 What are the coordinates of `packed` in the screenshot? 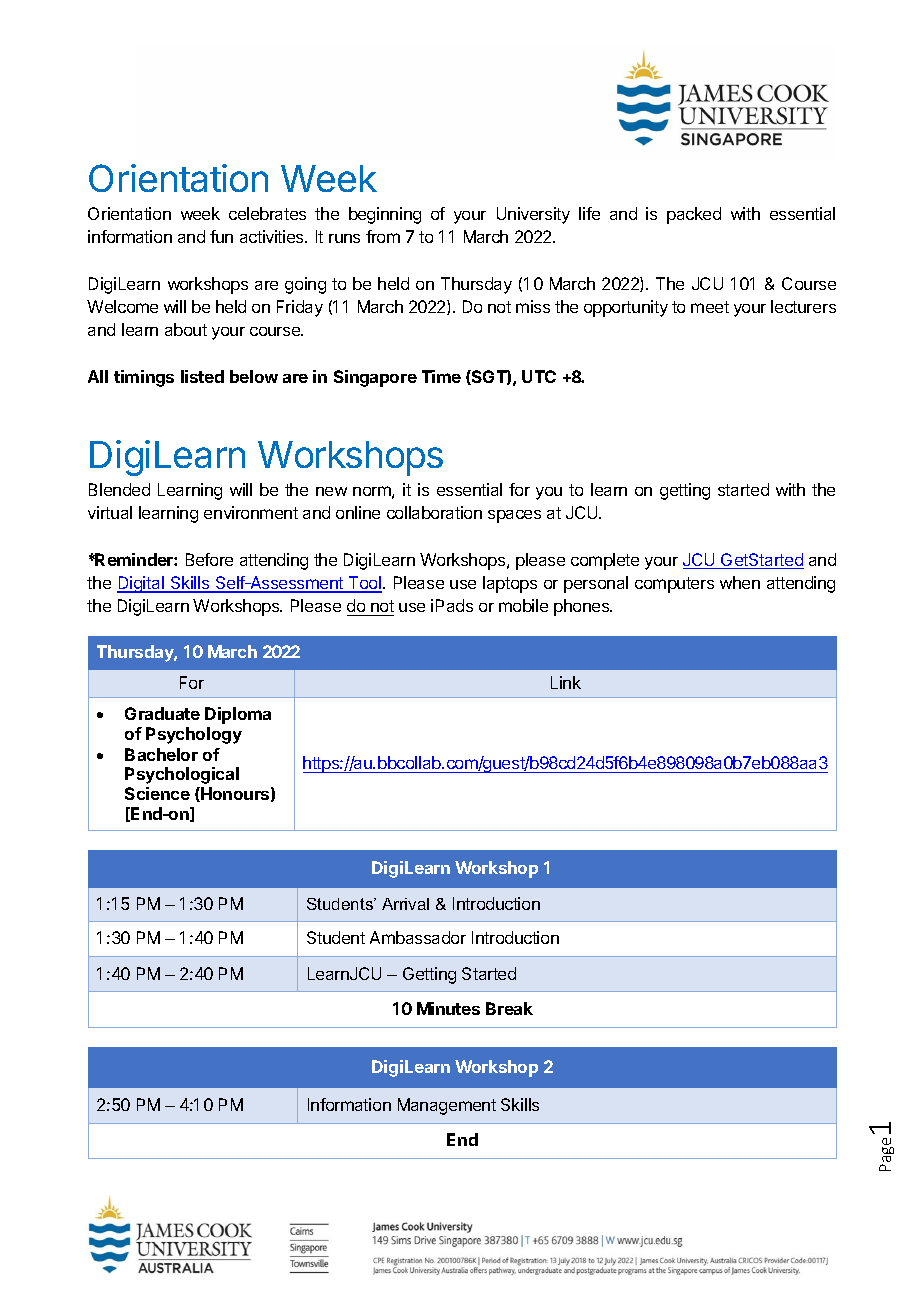 It's located at (694, 215).
